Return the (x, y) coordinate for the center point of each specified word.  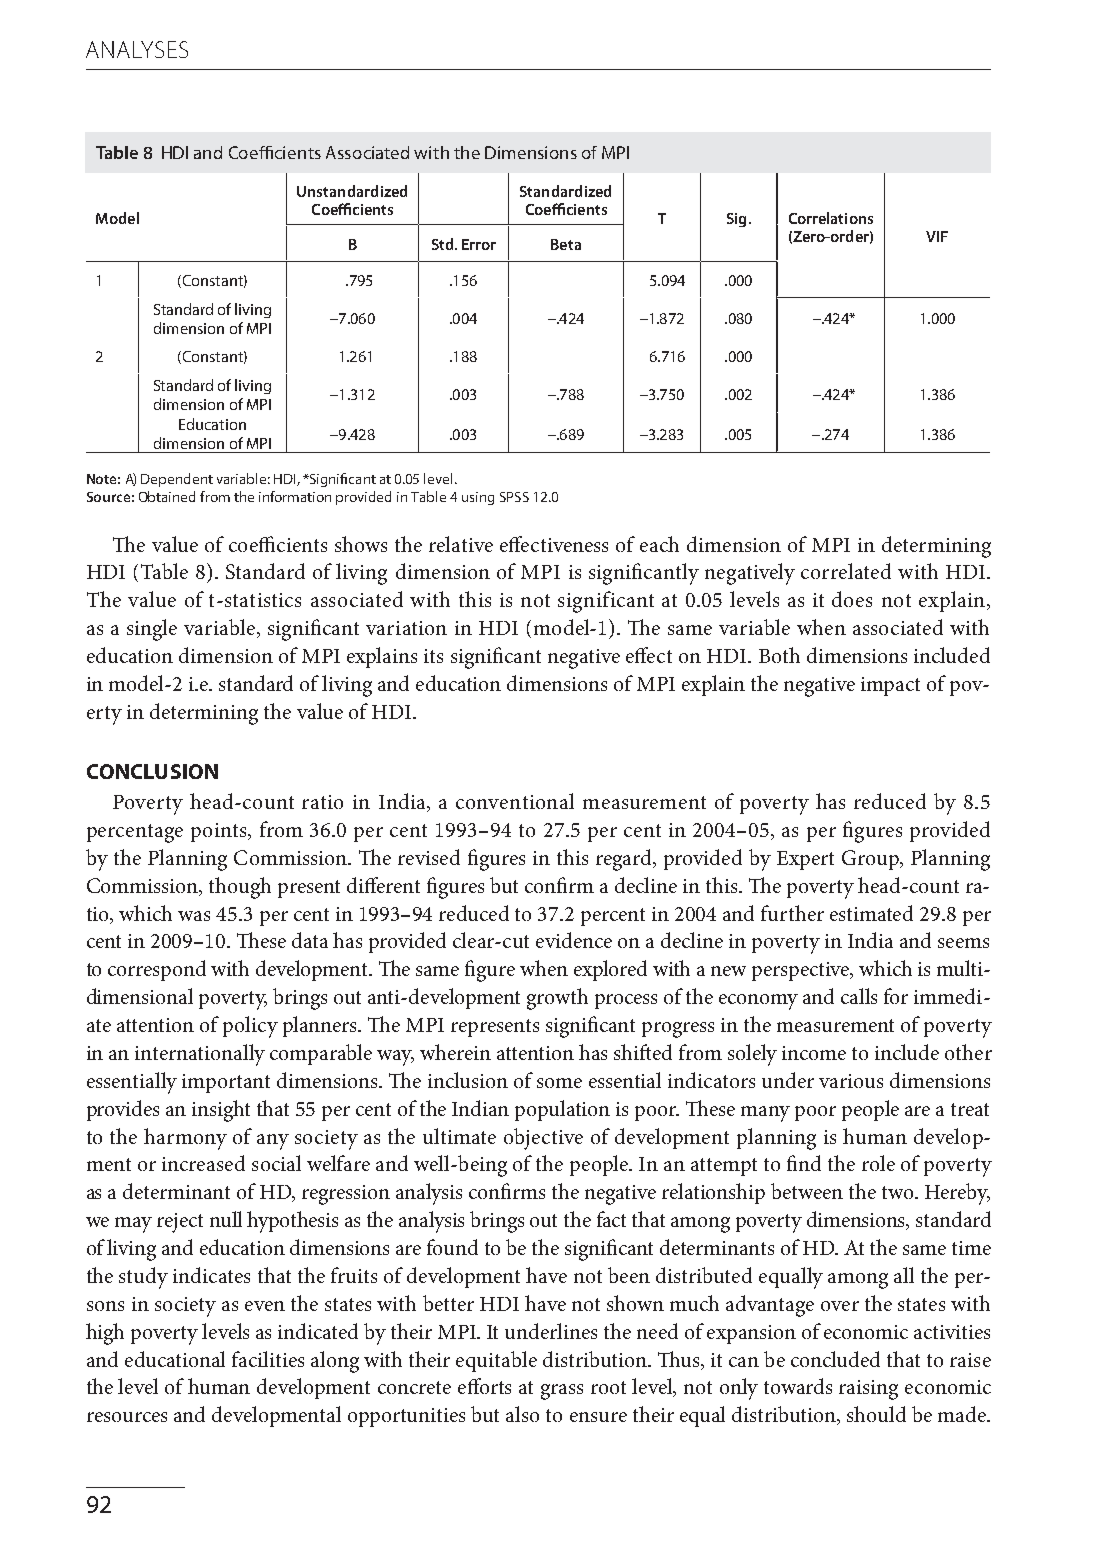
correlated (846, 571)
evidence (574, 940)
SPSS (514, 497)
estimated (871, 913)
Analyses (137, 49)
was (194, 916)
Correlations (831, 218)
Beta (566, 244)
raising (868, 1390)
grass (562, 1392)
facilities (268, 1359)
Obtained (167, 496)
